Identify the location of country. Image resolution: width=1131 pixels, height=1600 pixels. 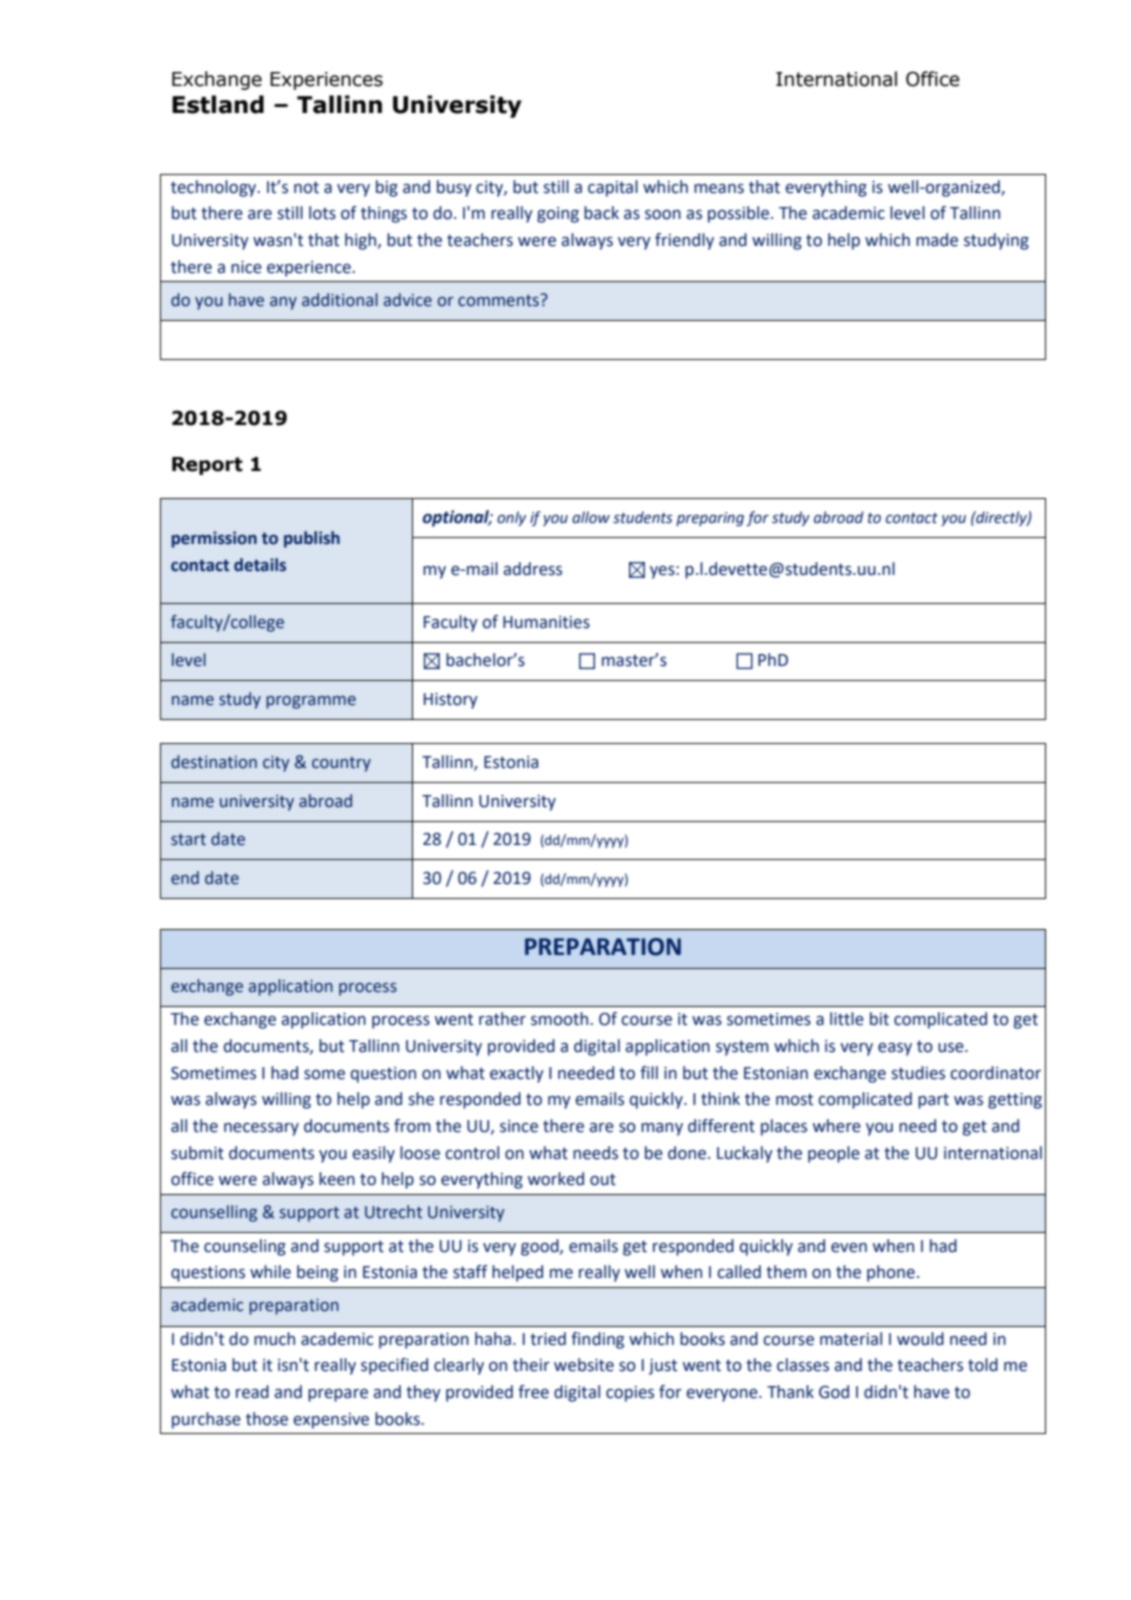
(341, 764).
